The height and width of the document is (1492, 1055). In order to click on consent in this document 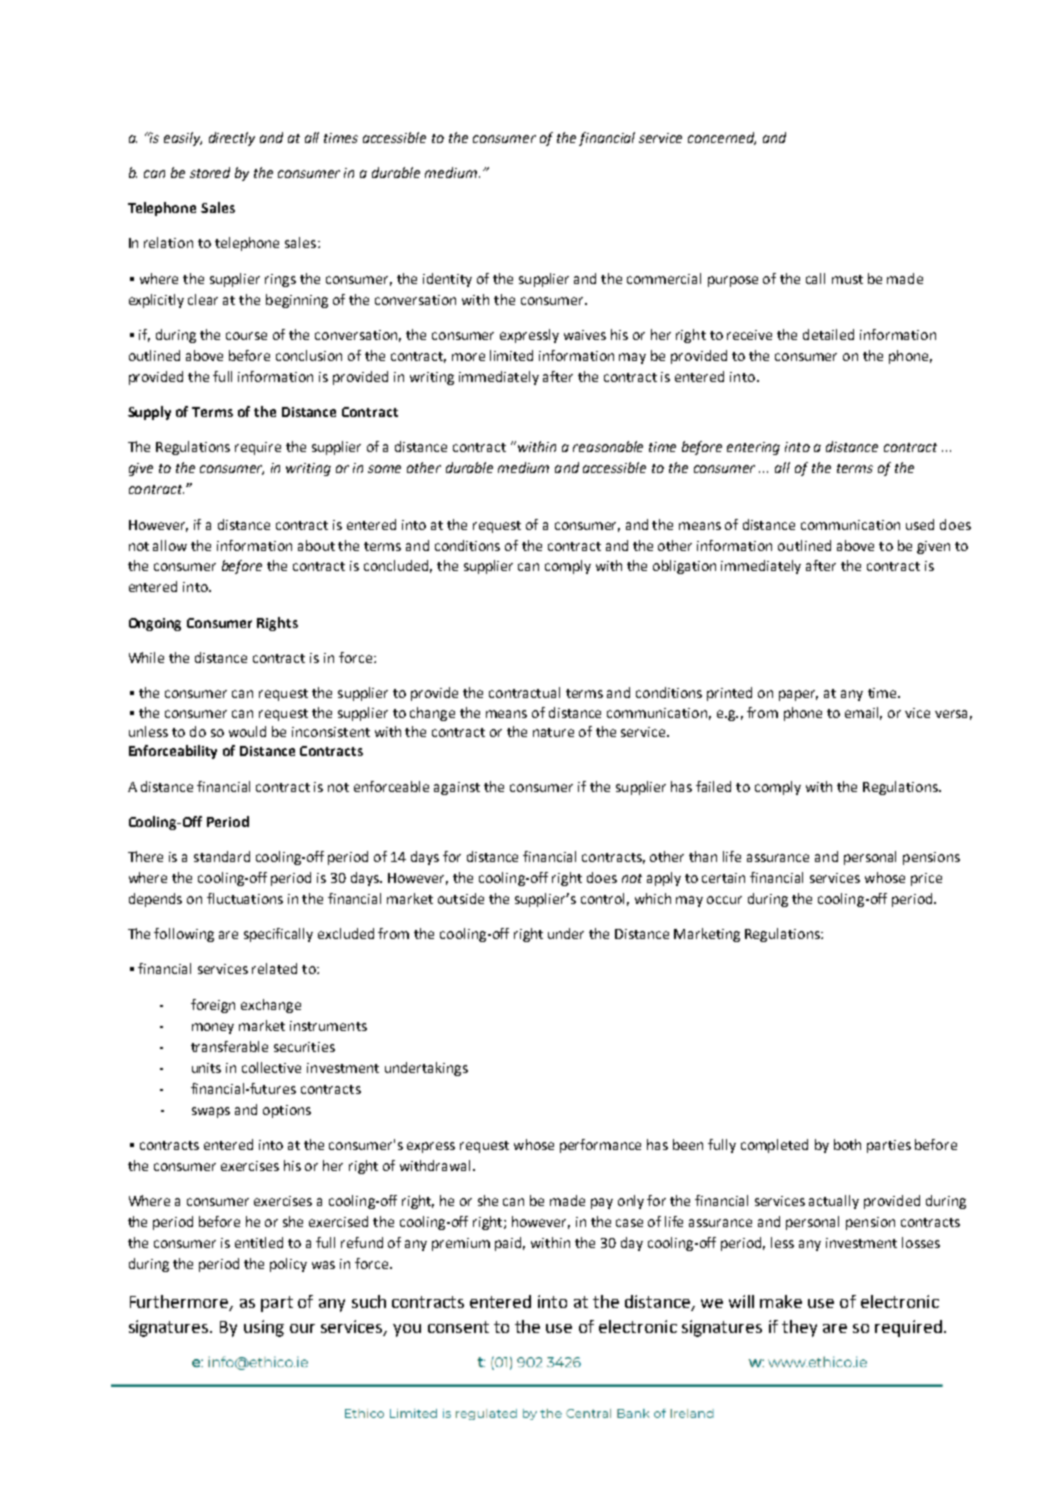, I will do `click(458, 1327)`.
